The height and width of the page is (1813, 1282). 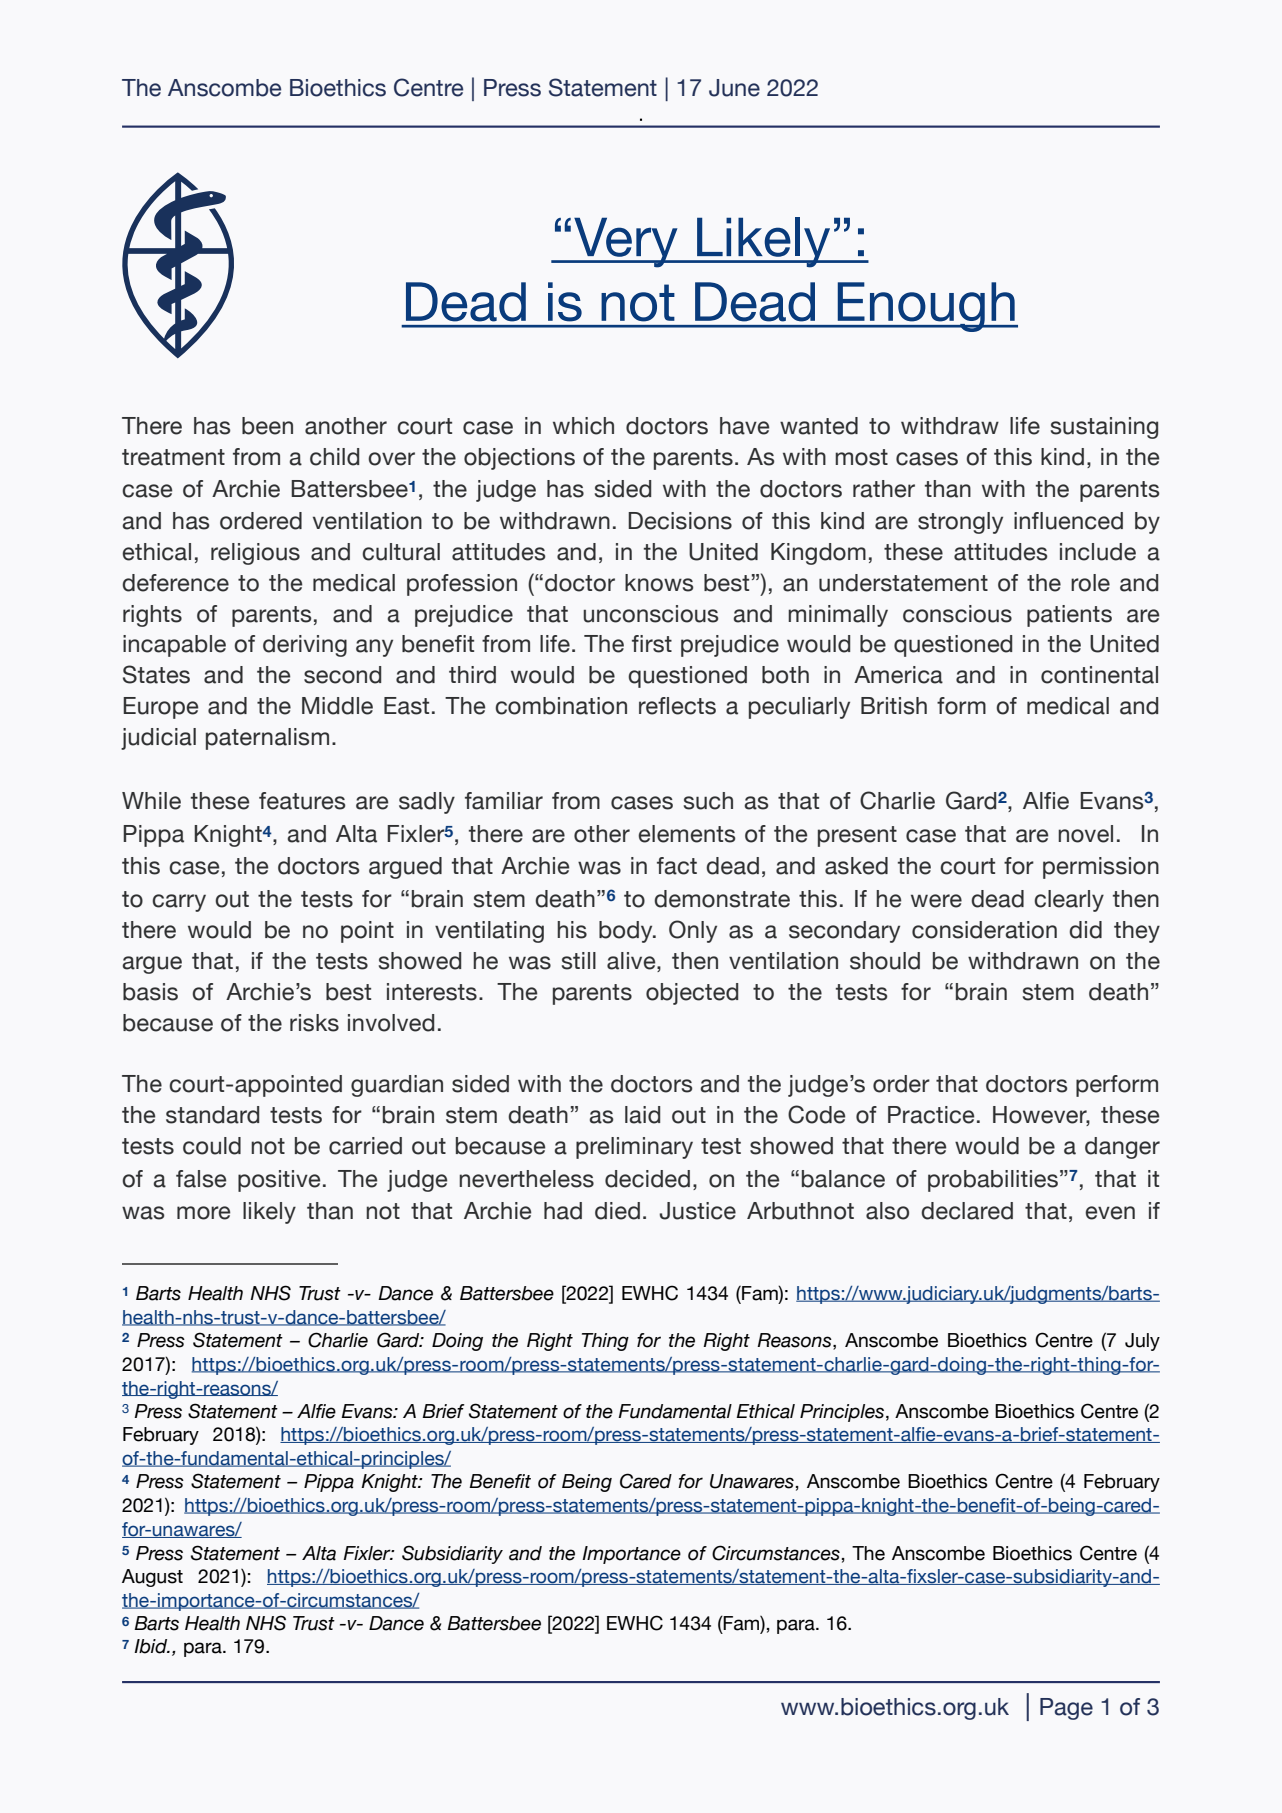 What do you see at coordinates (152, 1646) in the page?
I see `Ibid` at bounding box center [152, 1646].
